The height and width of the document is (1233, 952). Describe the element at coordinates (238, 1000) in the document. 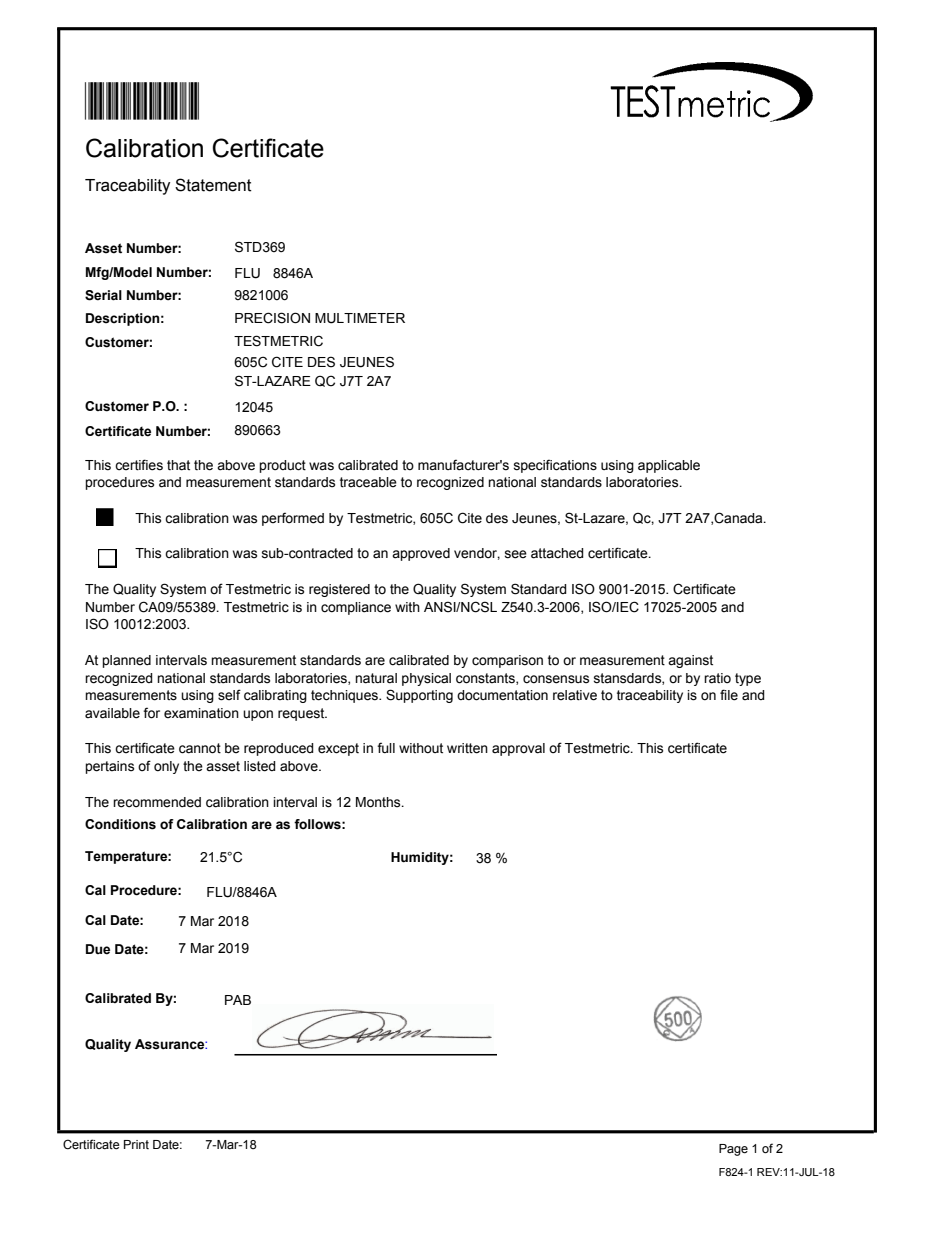

I see `PAB` at that location.
